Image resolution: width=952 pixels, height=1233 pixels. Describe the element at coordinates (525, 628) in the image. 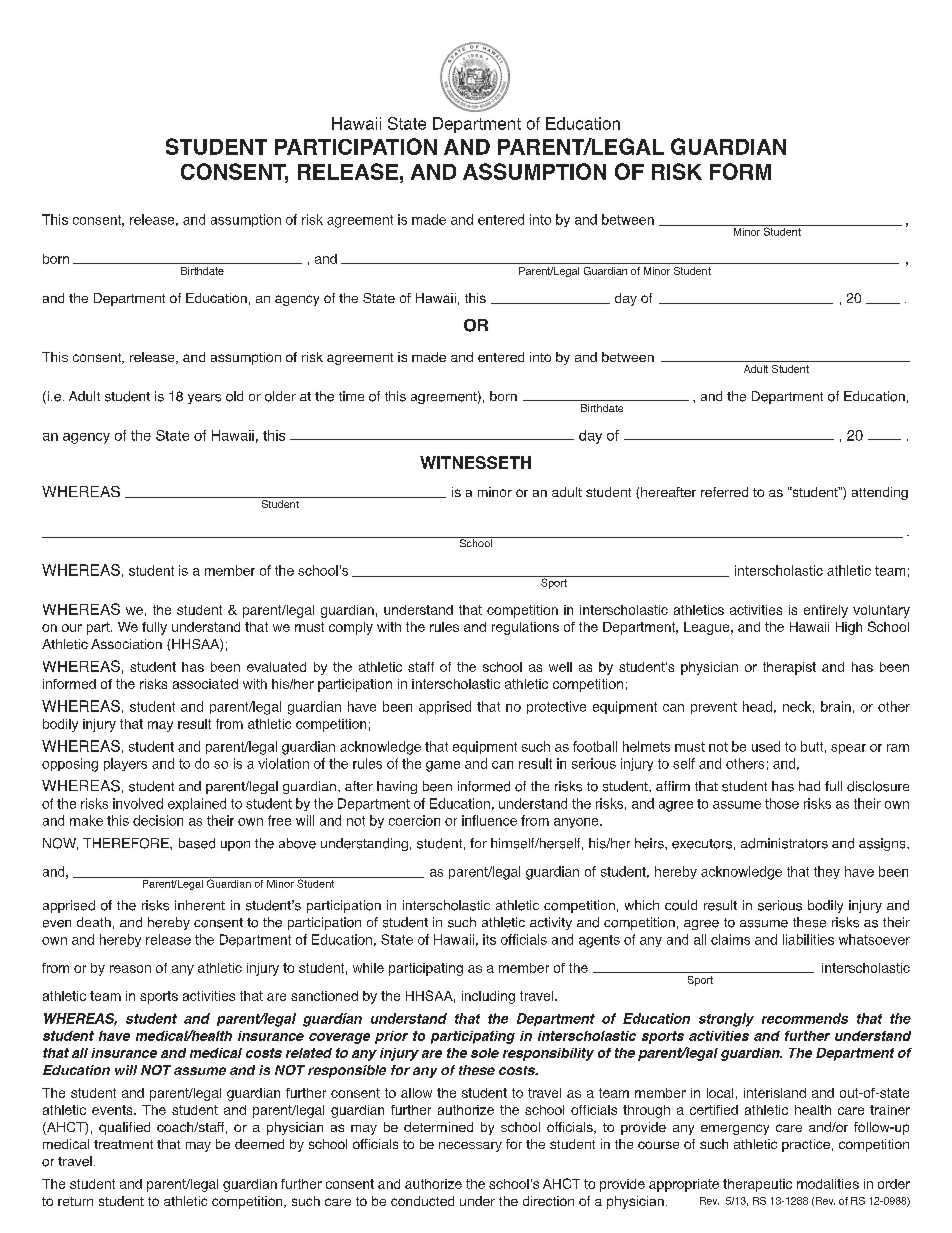

I see `regulations` at that location.
